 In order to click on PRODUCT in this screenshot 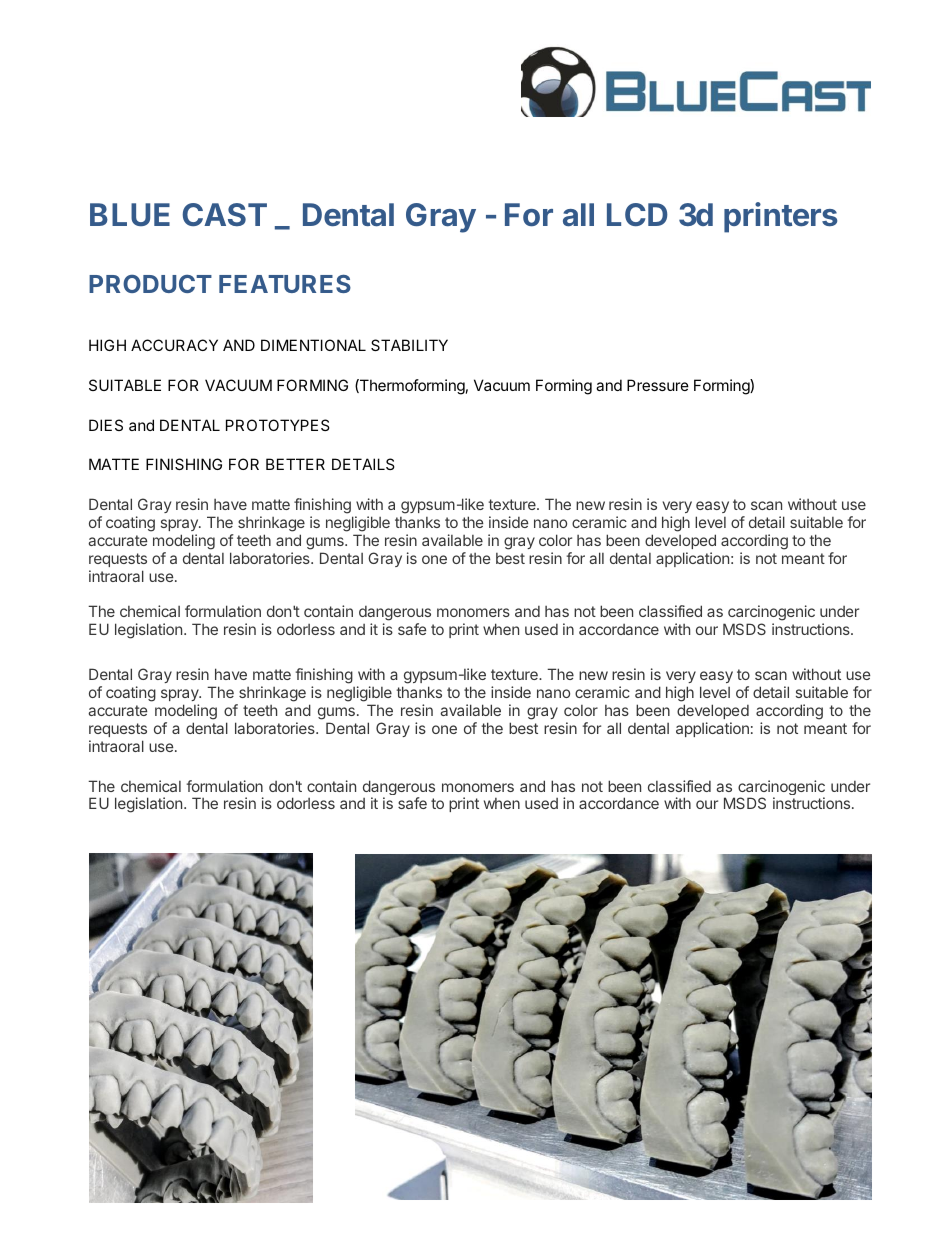, I will do `click(150, 284)`.
